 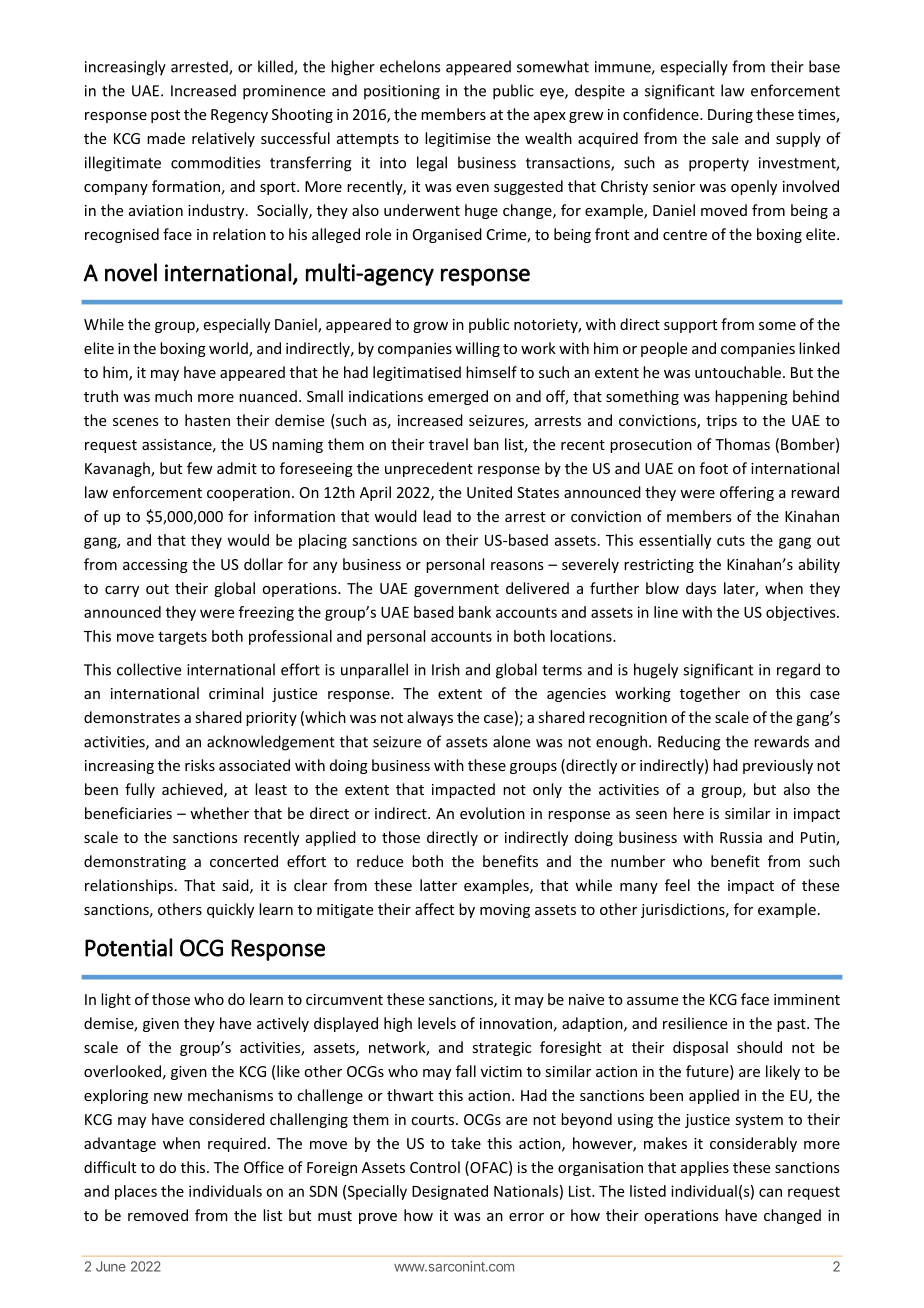 What do you see at coordinates (128, 947) in the screenshot?
I see `Potential` at bounding box center [128, 947].
